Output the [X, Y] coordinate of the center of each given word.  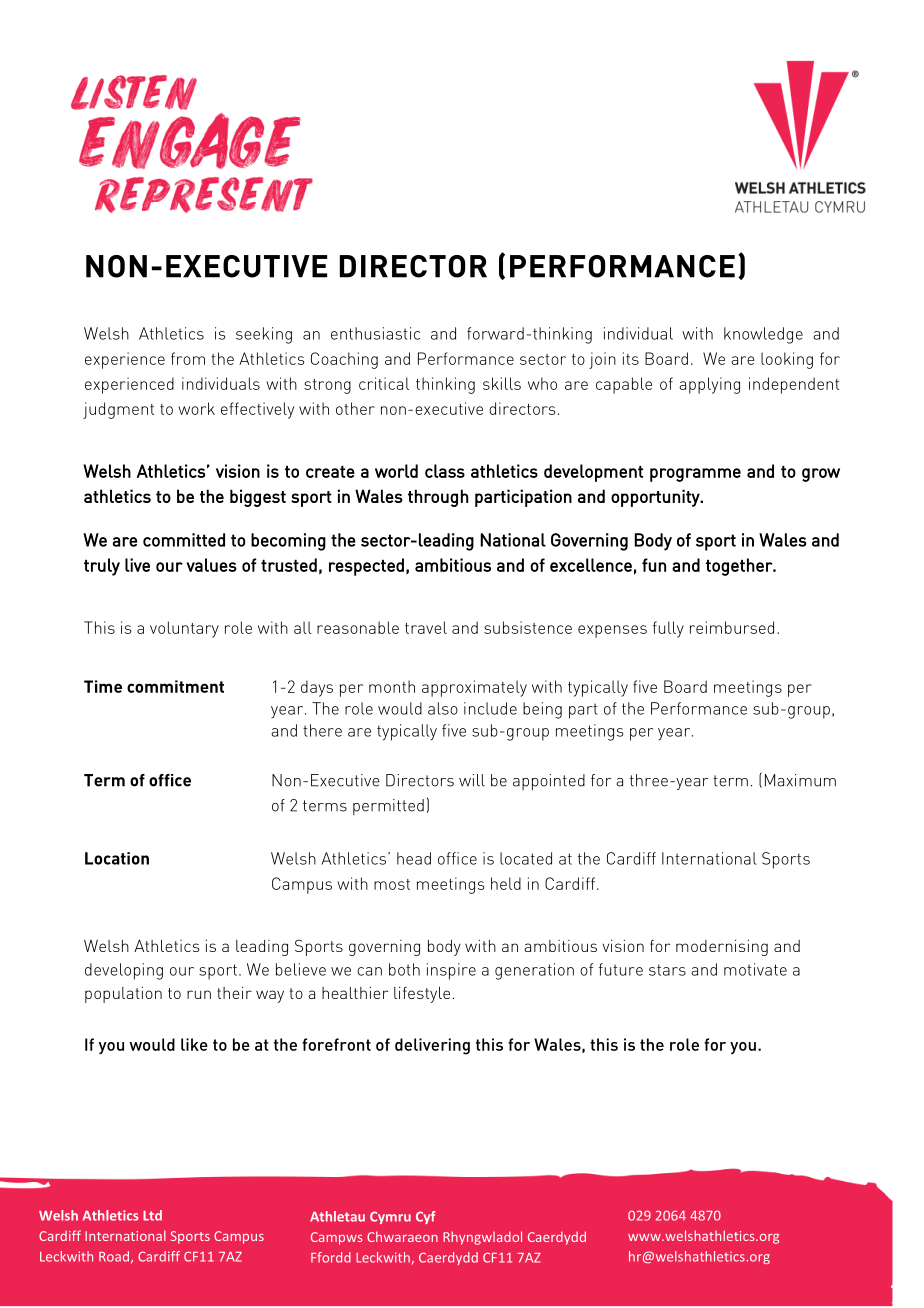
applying [709, 385]
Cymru [390, 1217]
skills [502, 383]
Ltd [152, 1215]
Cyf [426, 1217]
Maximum [800, 780]
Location [117, 858]
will [472, 780]
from [188, 358]
